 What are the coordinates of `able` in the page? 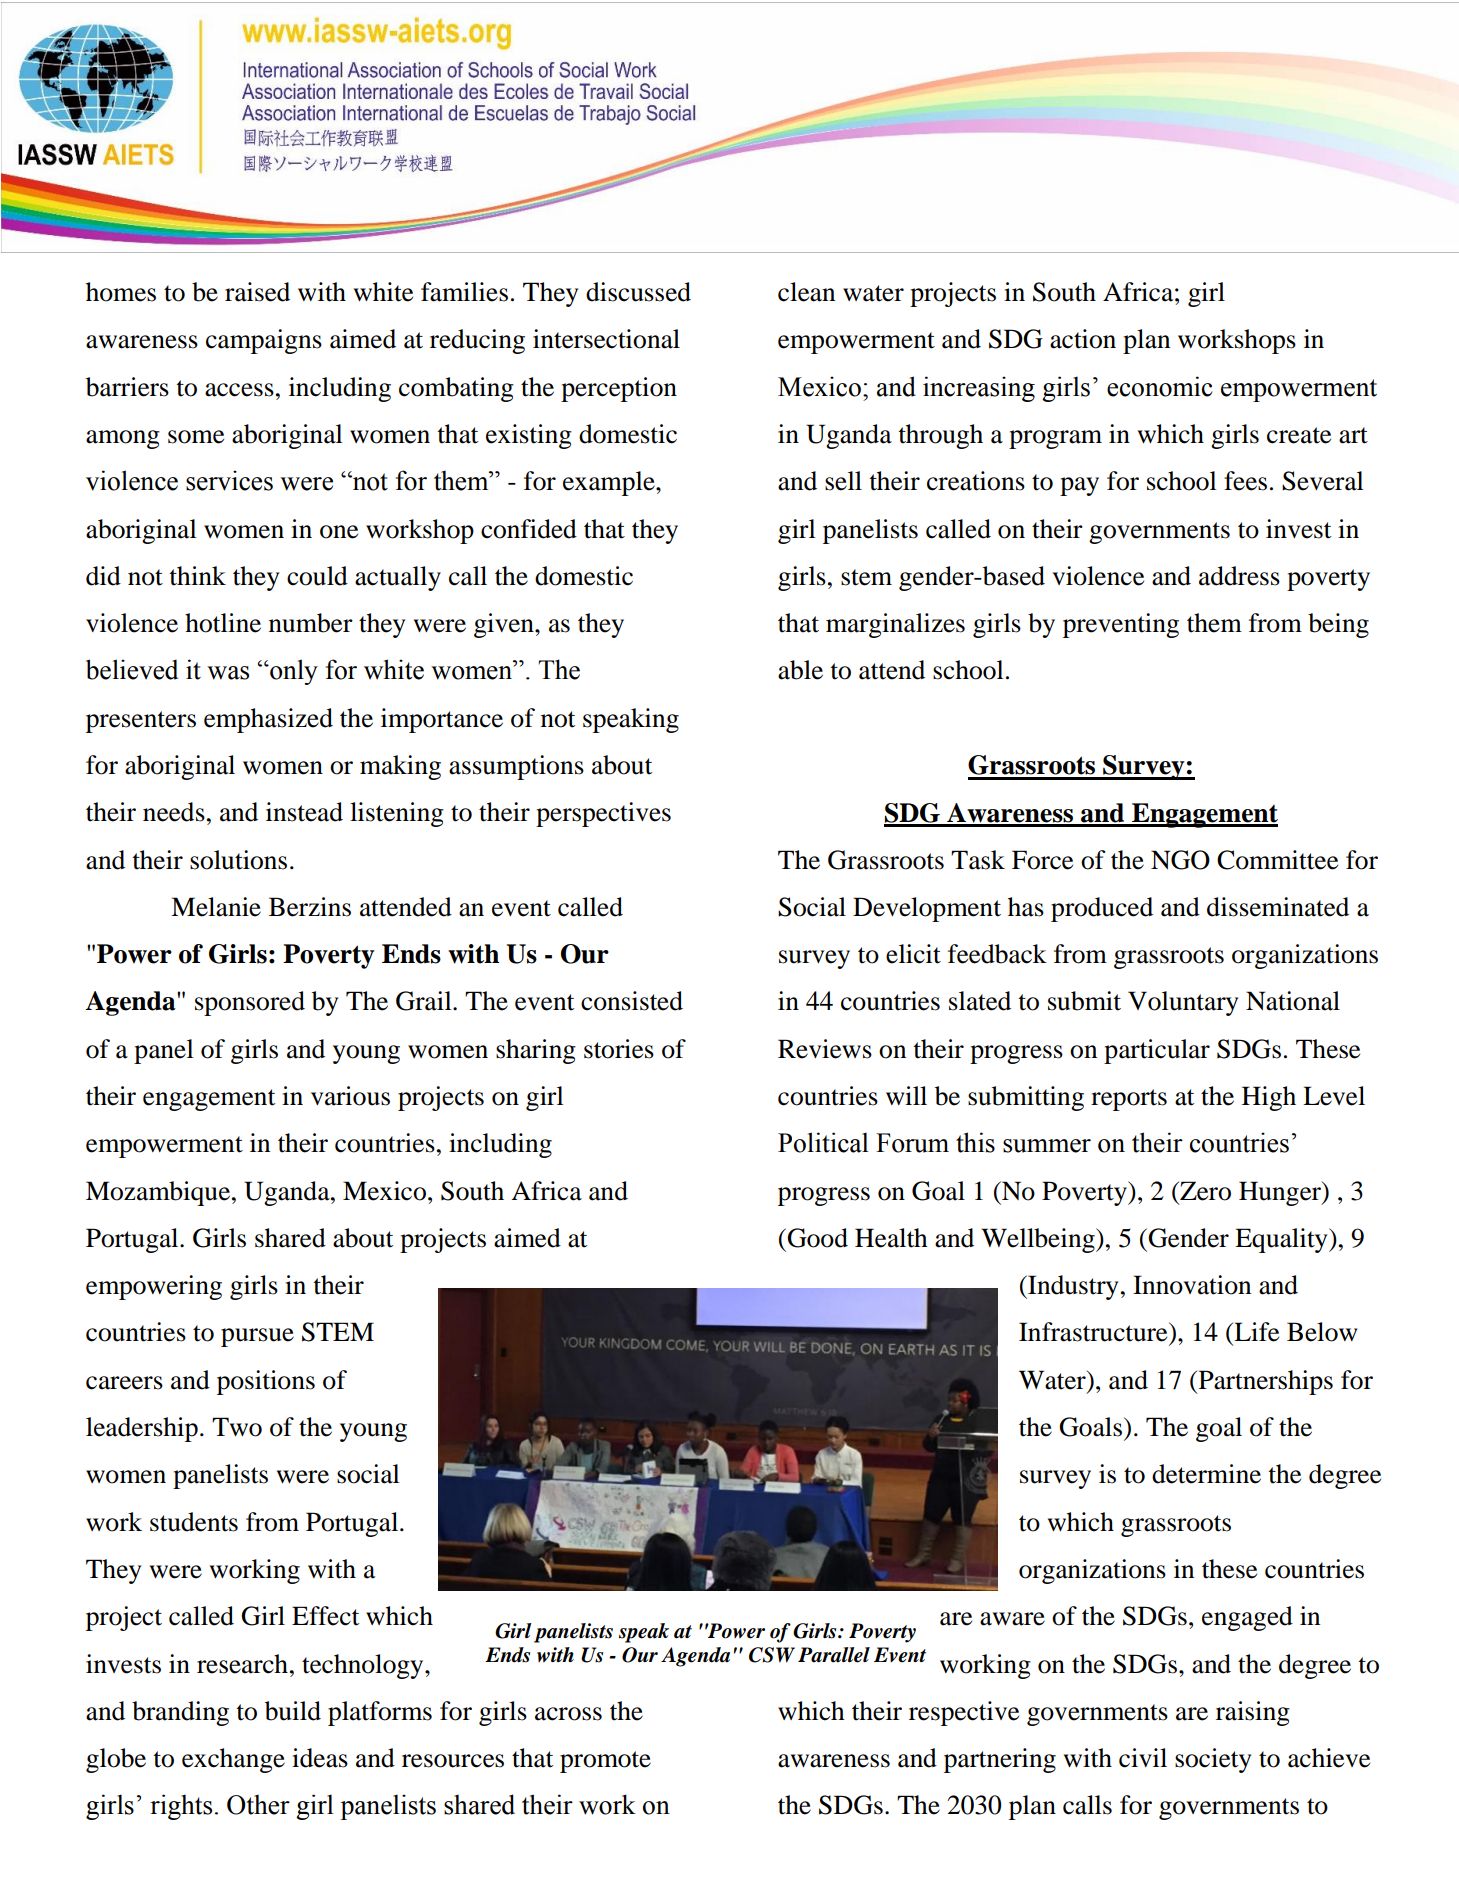 It's located at (800, 670).
